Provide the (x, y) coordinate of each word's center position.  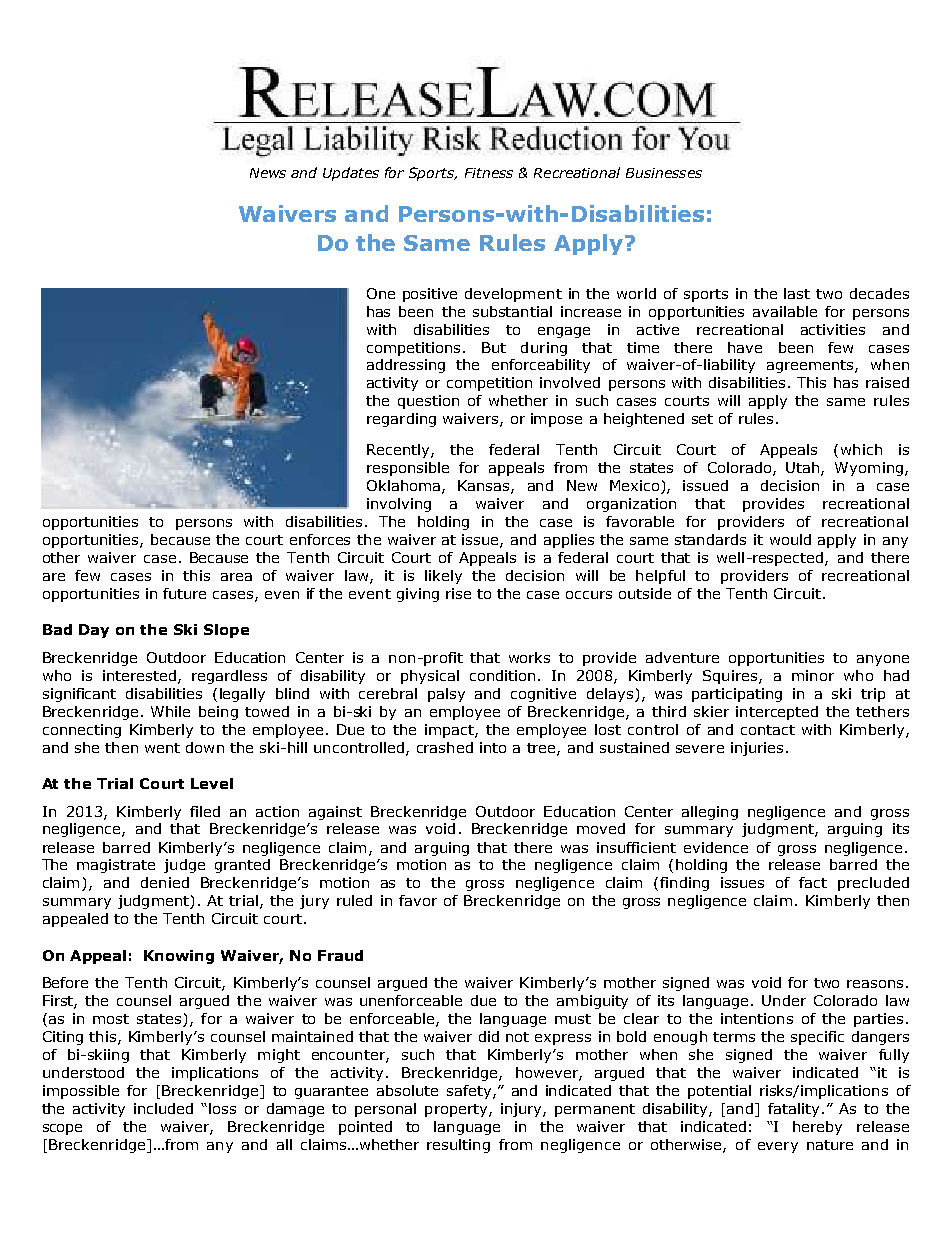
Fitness (489, 173)
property (457, 1110)
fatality (793, 1110)
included (163, 1108)
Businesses (664, 173)
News (268, 173)
